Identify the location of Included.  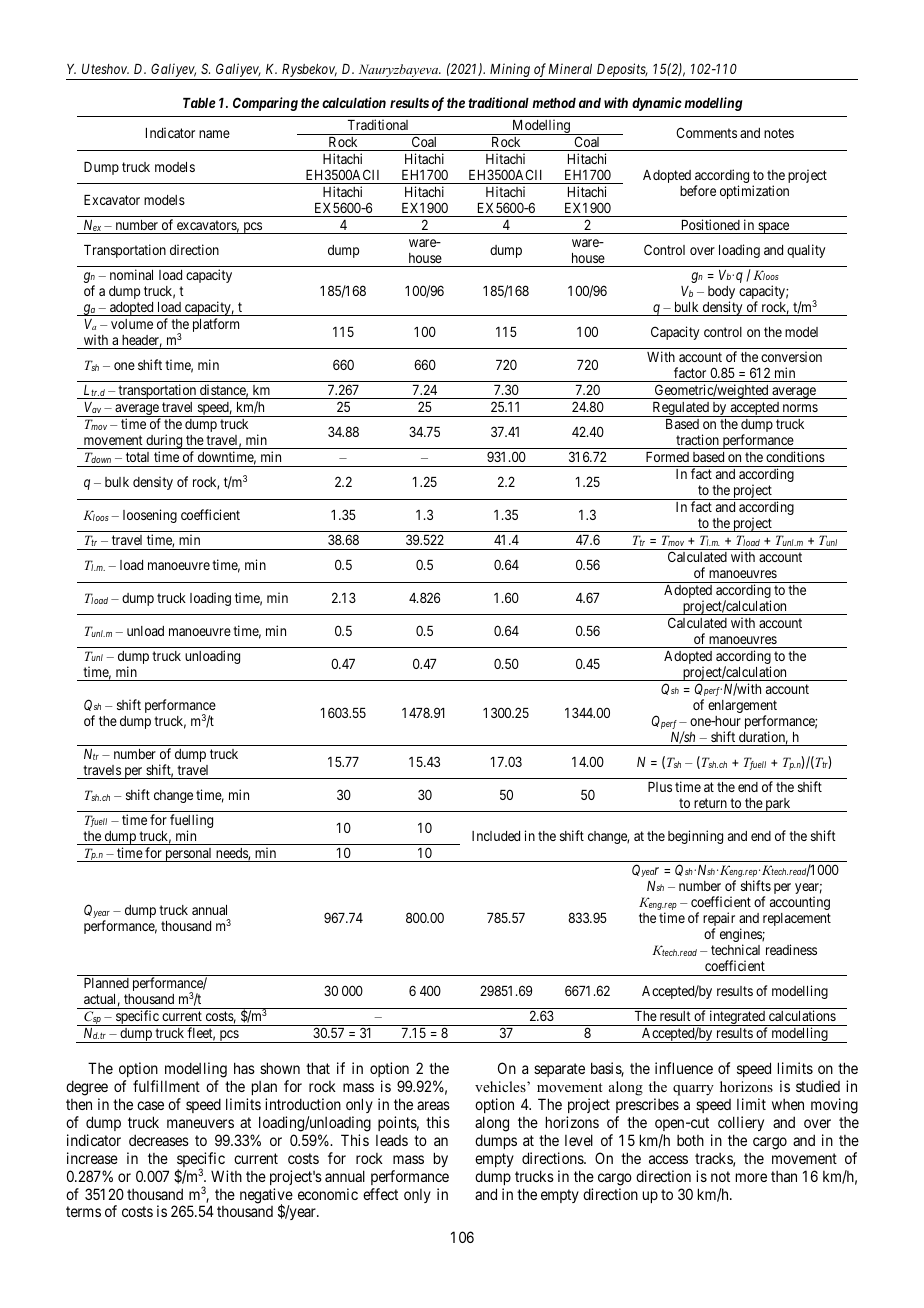
(496, 836).
